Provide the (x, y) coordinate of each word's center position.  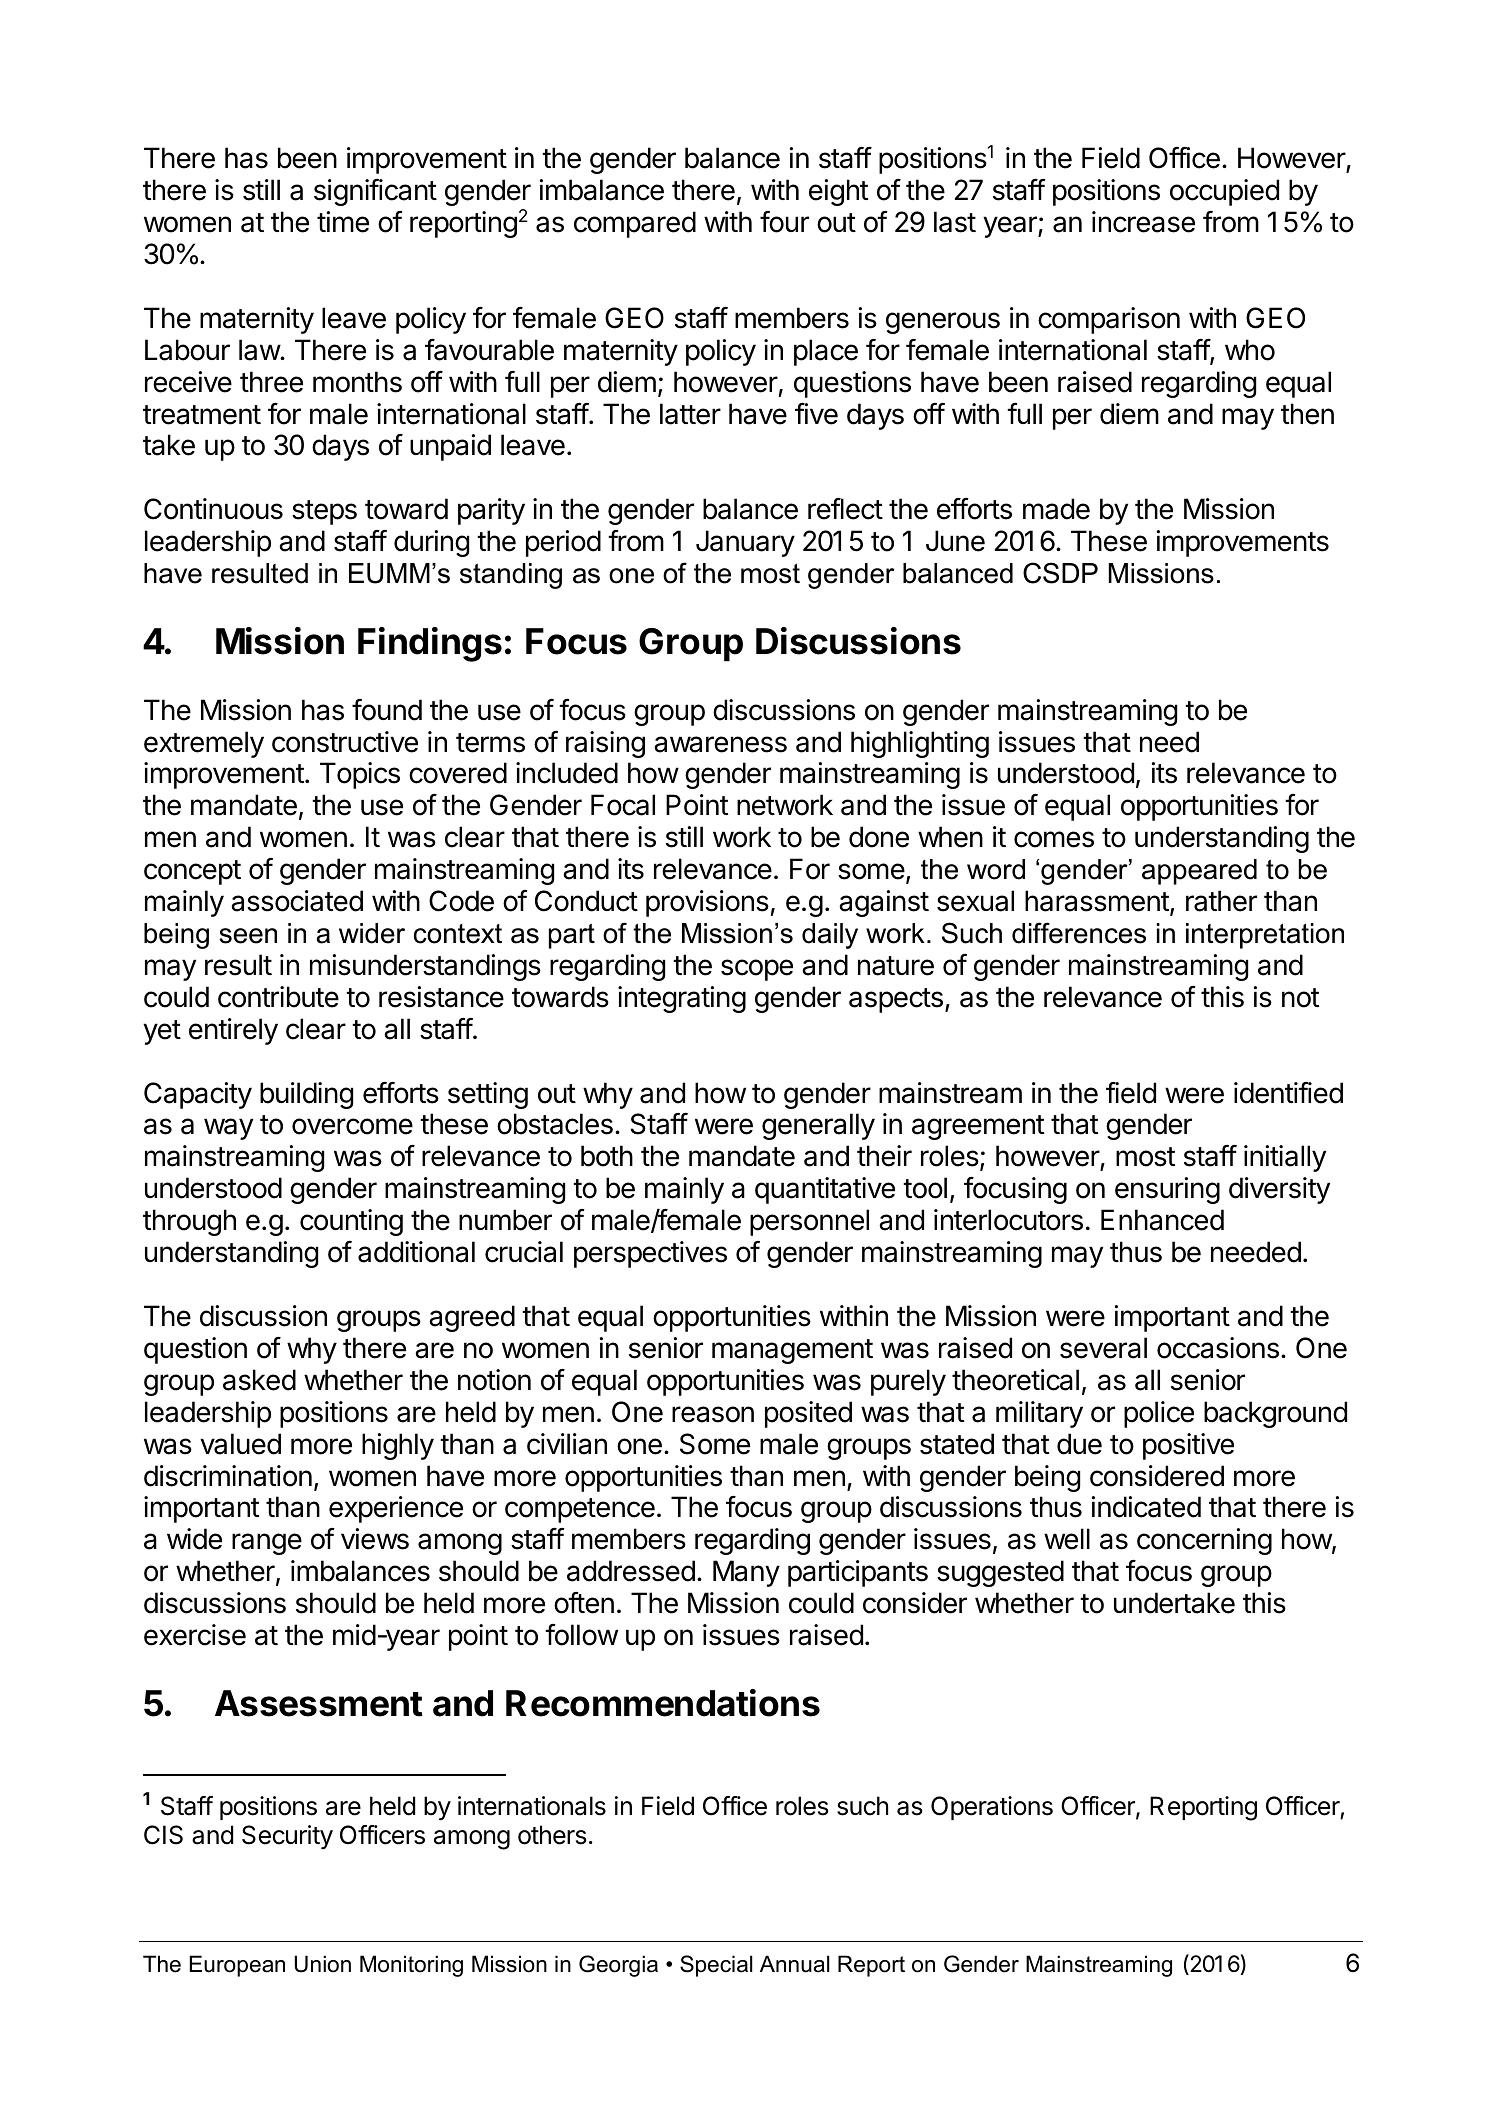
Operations (992, 1808)
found (387, 710)
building (306, 1095)
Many (746, 1573)
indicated (1146, 1507)
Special (716, 1966)
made (1056, 509)
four (784, 222)
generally (818, 1126)
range (267, 1544)
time (343, 222)
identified (1288, 1093)
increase (1143, 222)
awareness (720, 744)
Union (322, 1964)
